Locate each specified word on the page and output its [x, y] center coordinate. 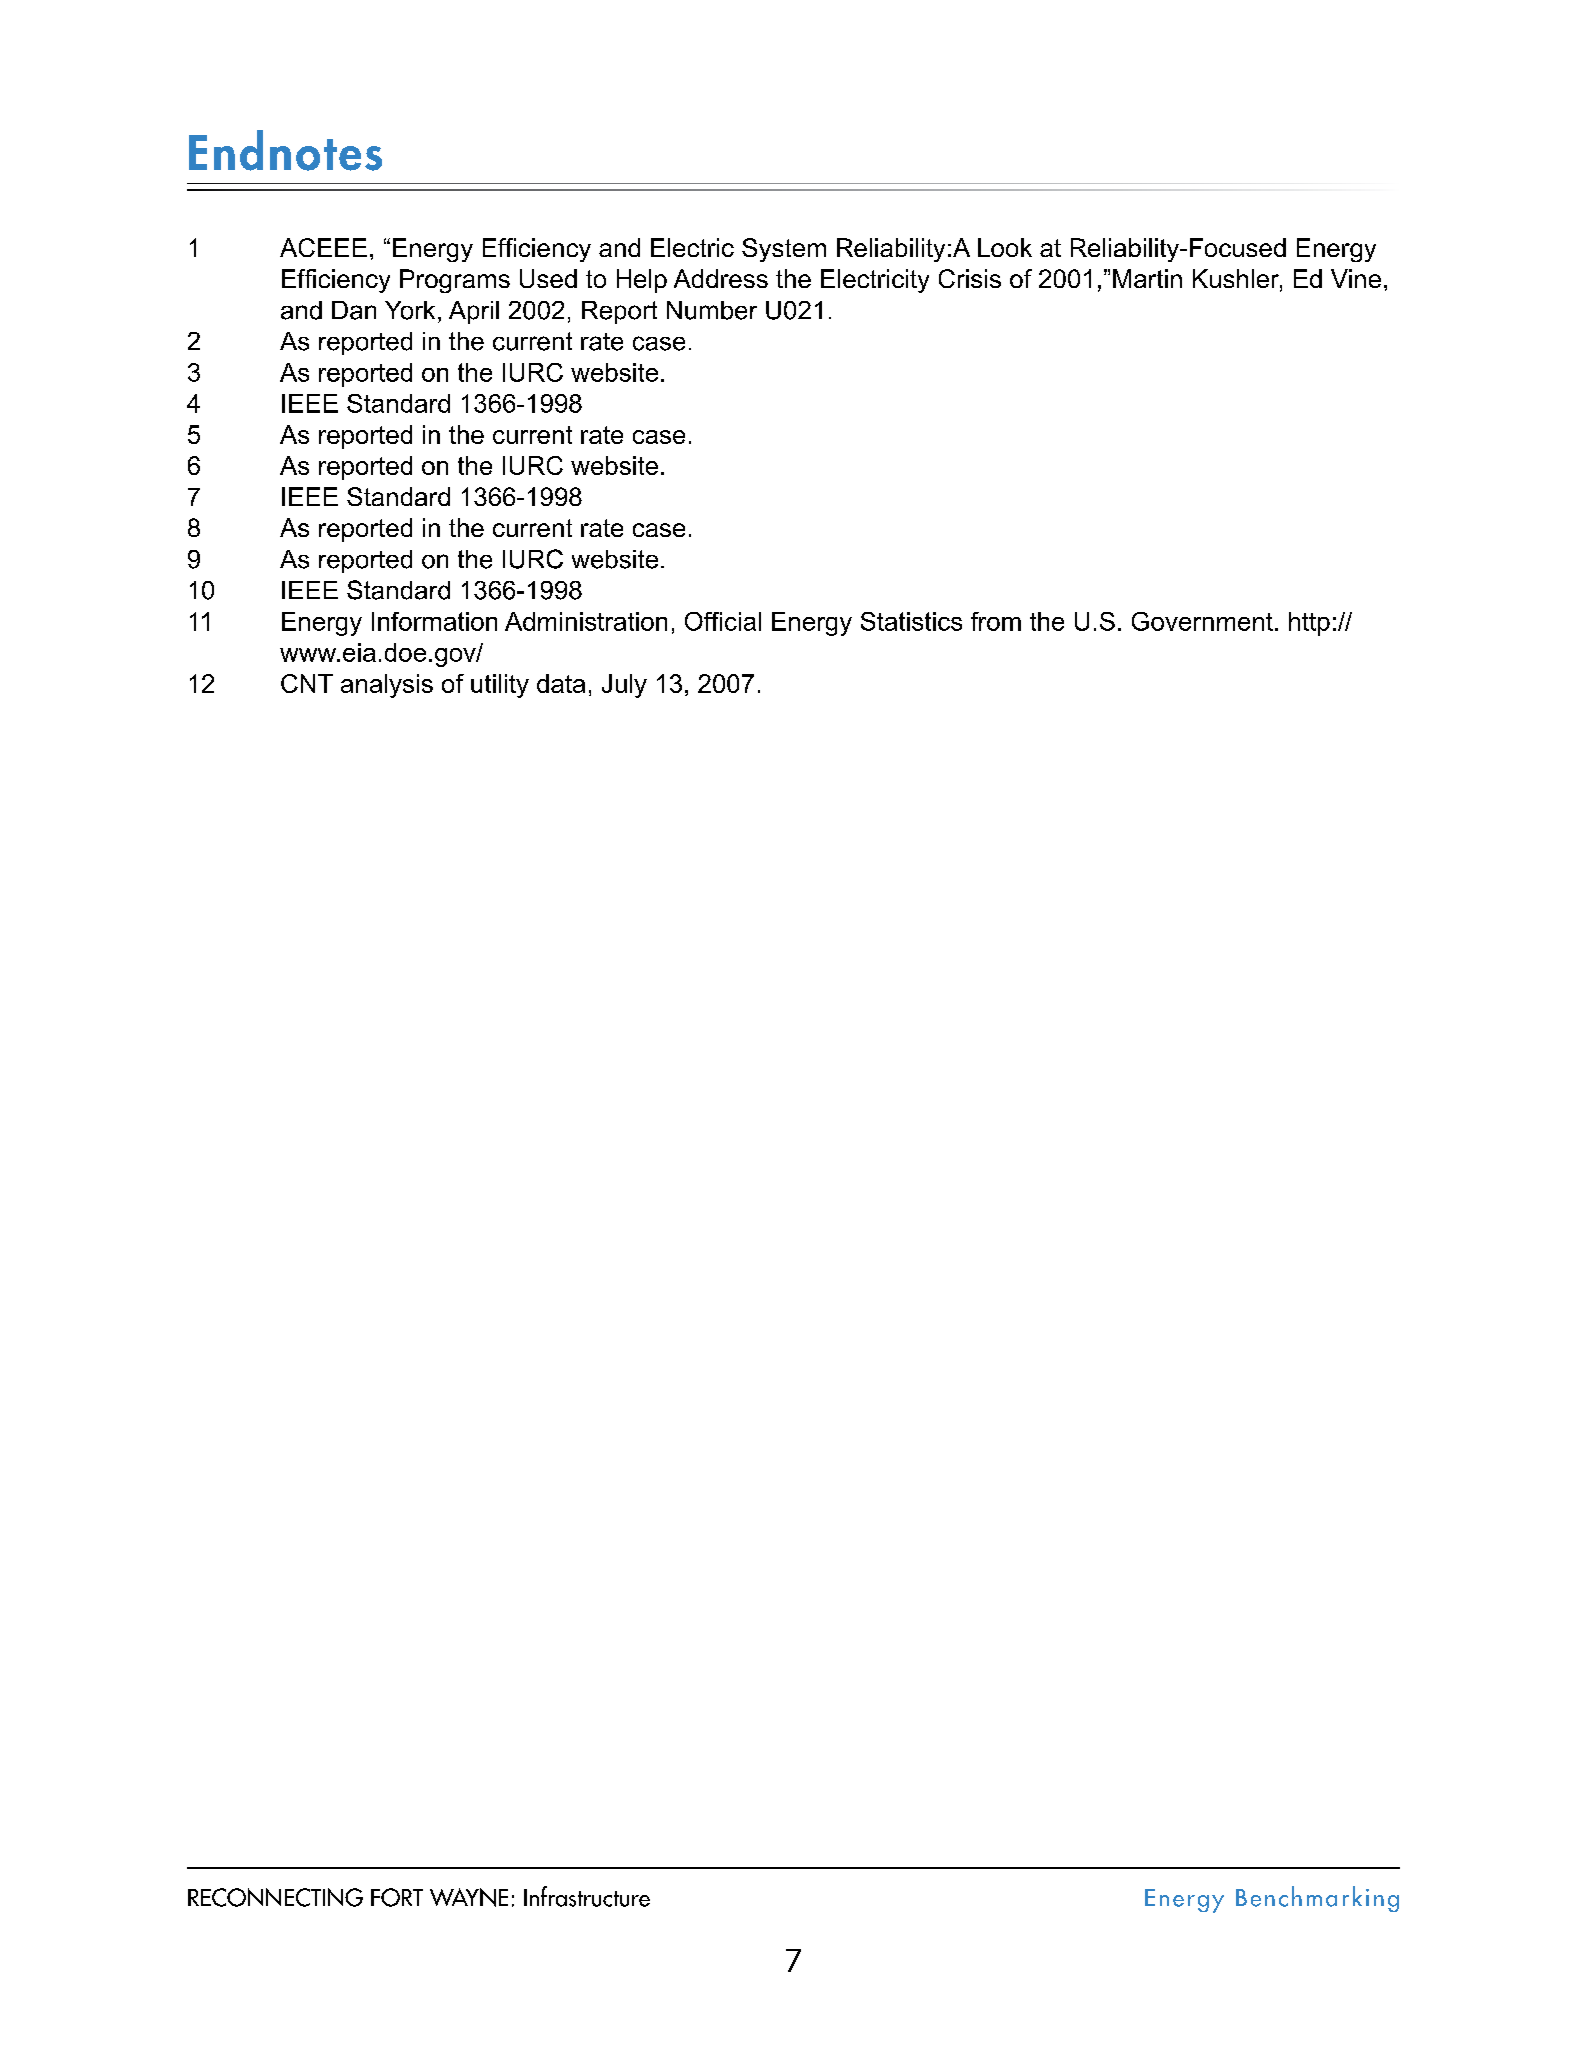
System [784, 250]
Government [1202, 621]
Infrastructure [587, 1896]
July [624, 686]
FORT [397, 1897]
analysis [387, 686]
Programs [455, 281]
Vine [1356, 278]
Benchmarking [1317, 1899]
